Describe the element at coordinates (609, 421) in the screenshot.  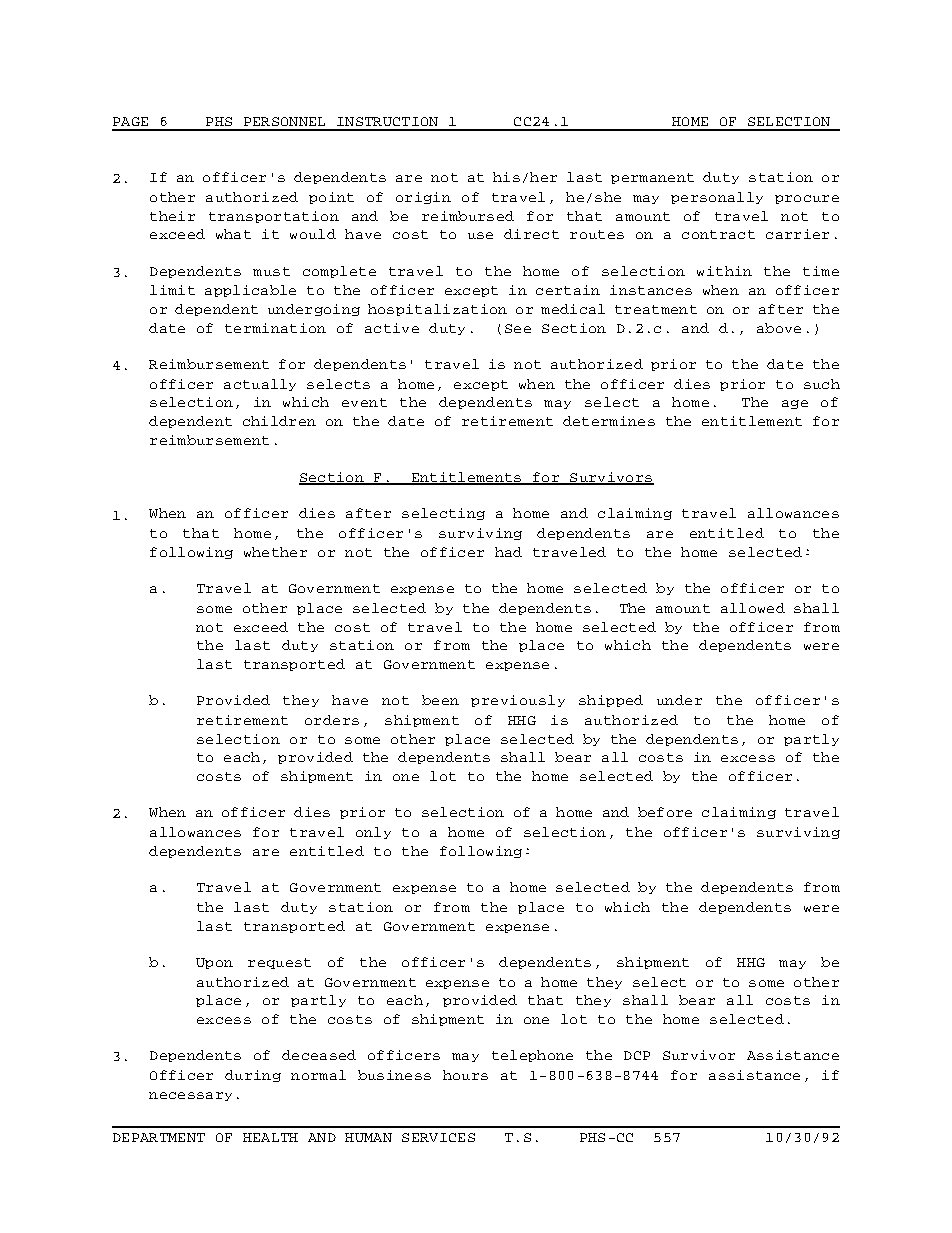
I see `determines` at that location.
